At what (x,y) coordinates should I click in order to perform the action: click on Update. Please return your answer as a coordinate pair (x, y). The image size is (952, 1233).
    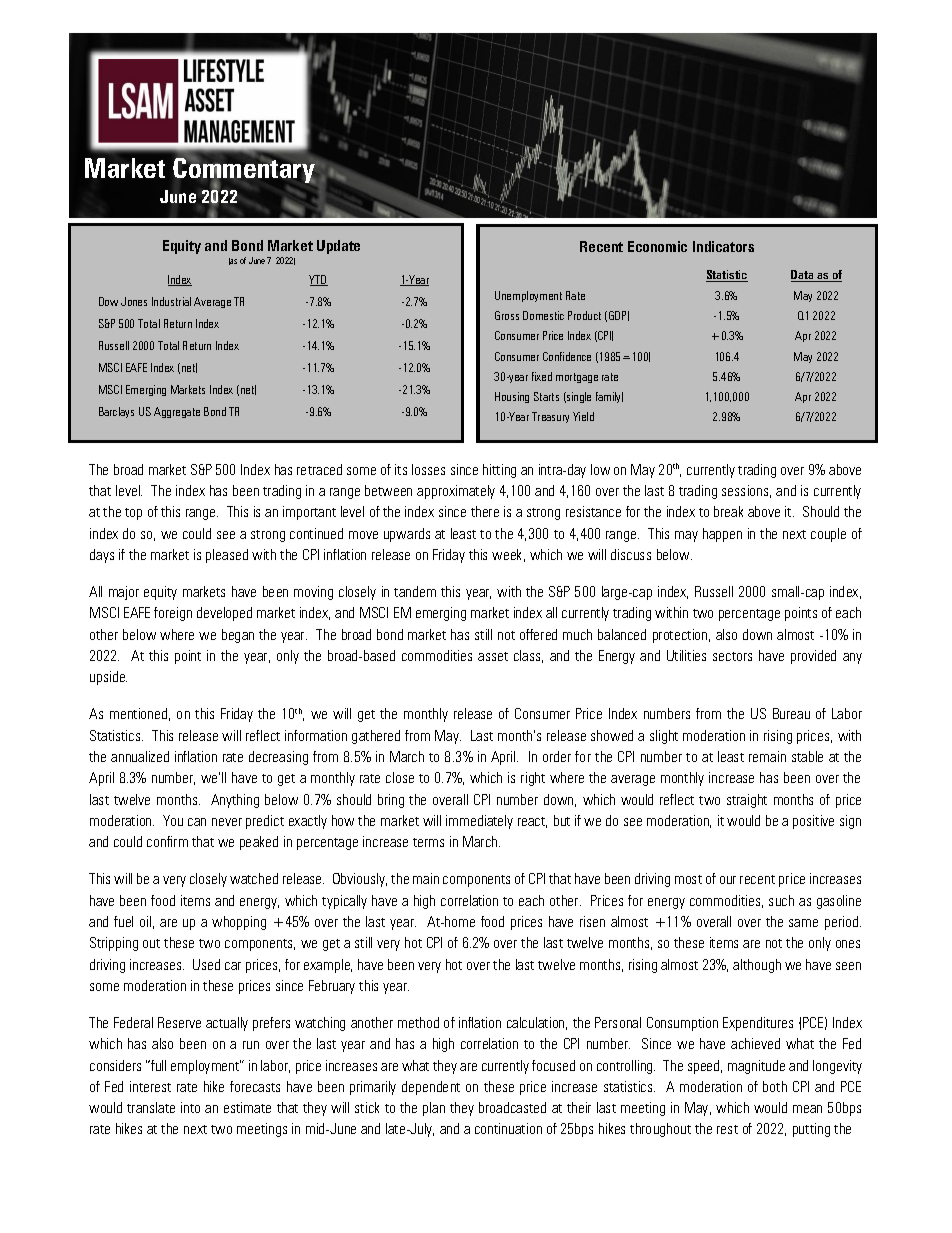
    Looking at the image, I should click on (338, 247).
